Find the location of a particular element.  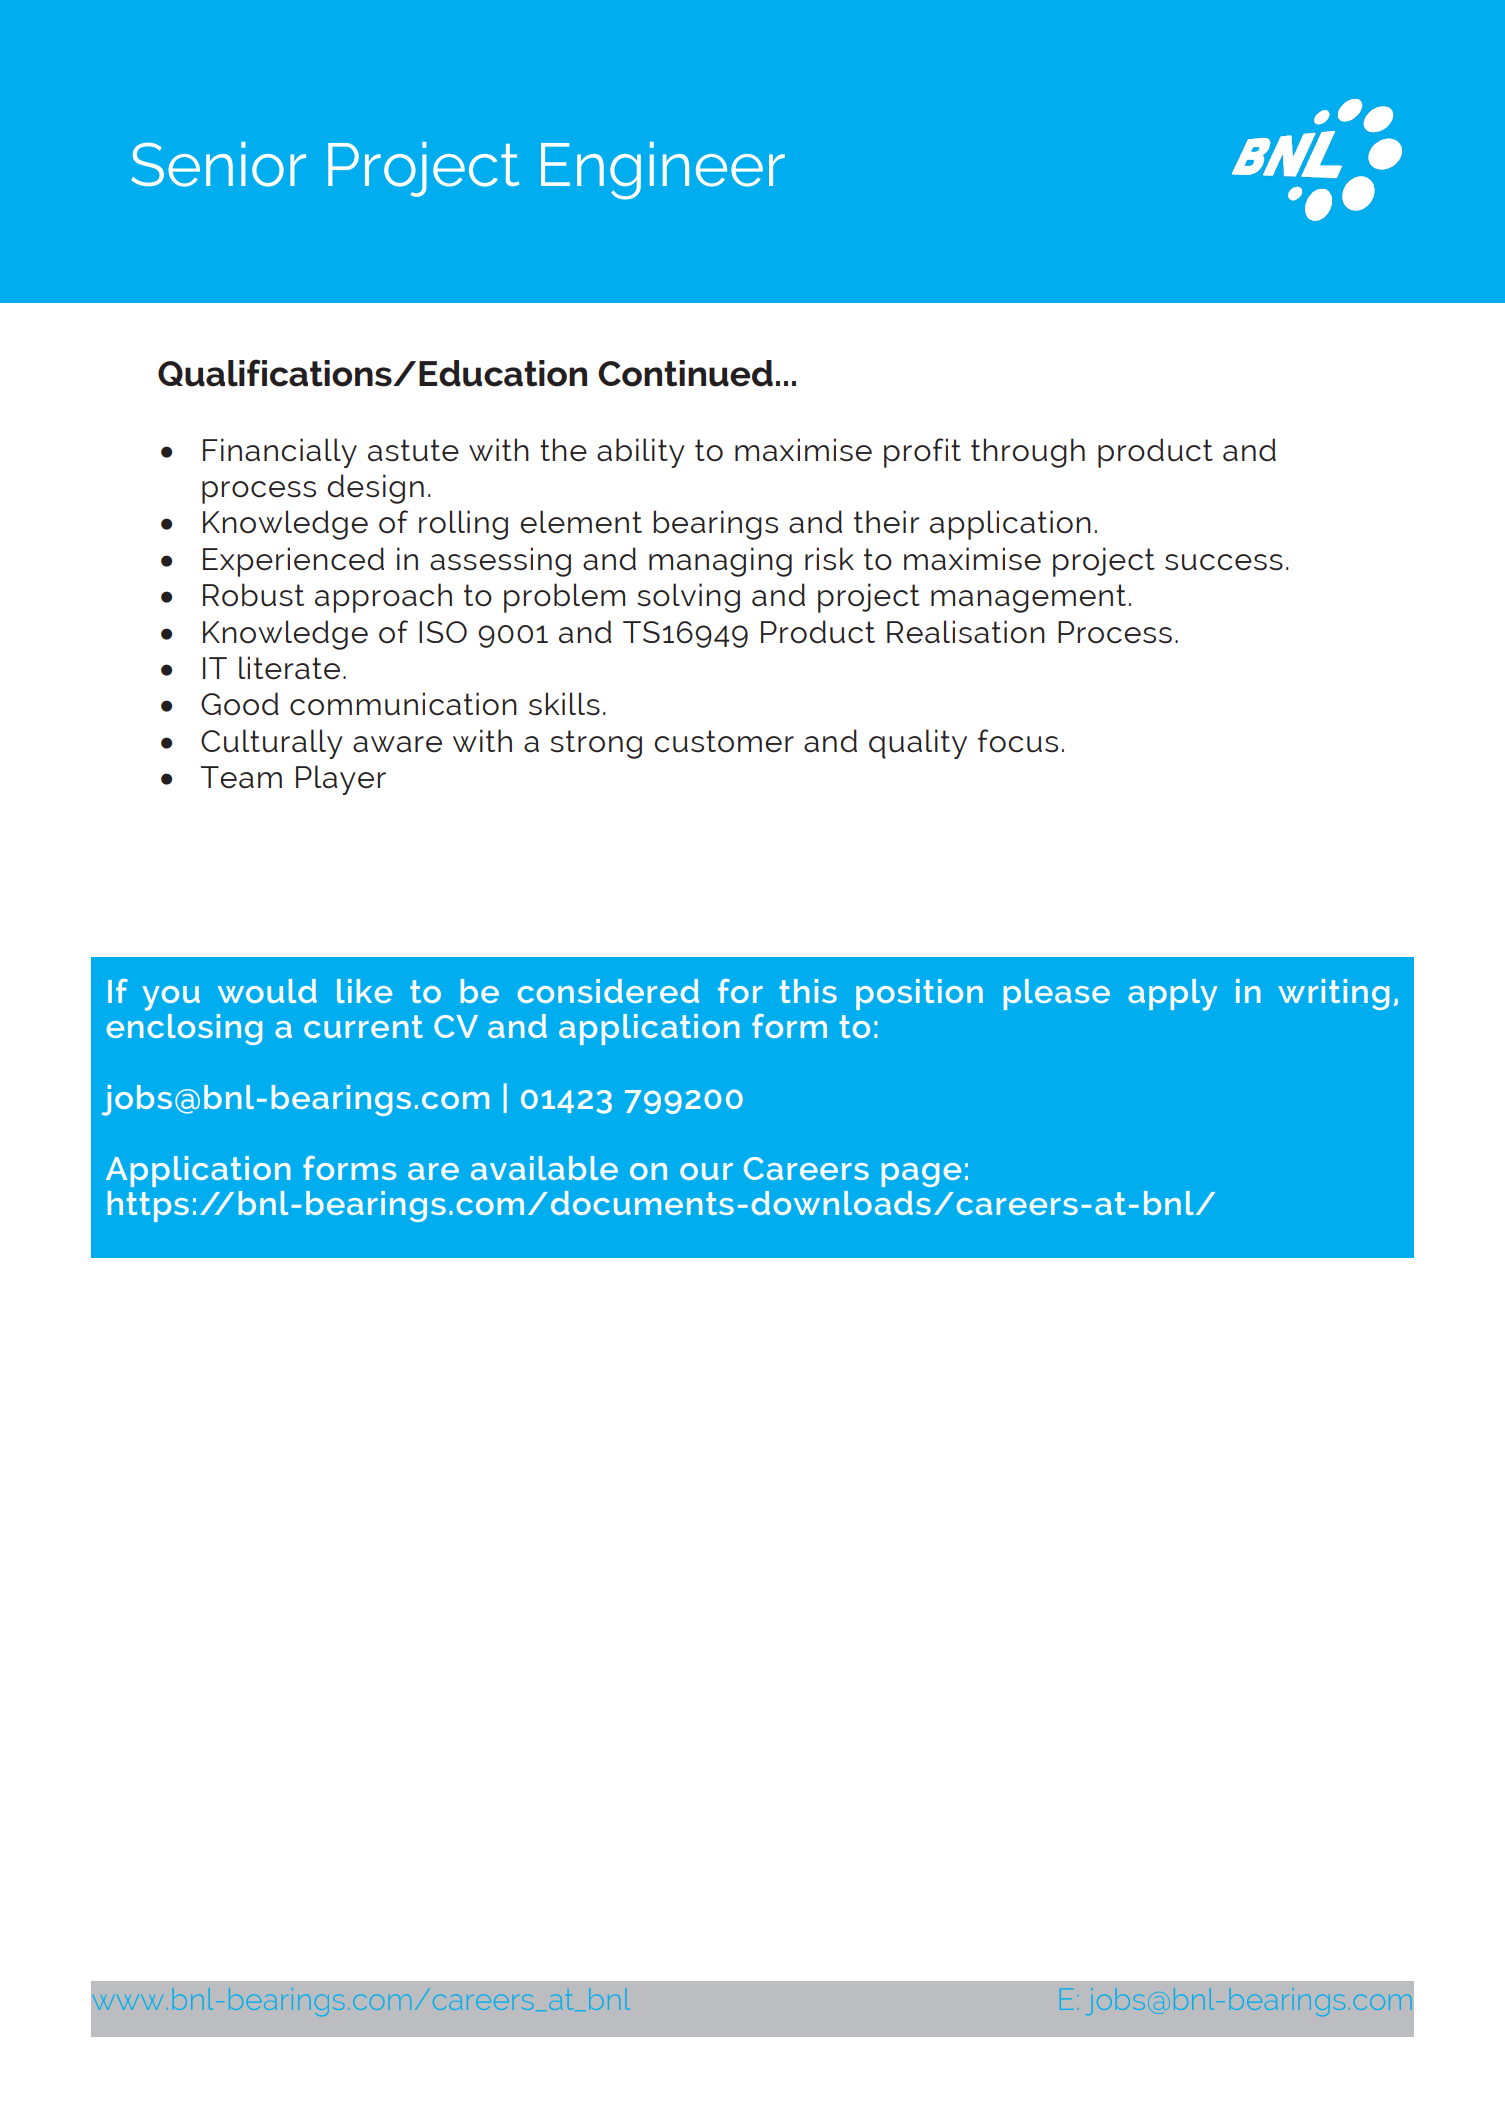

Financially is located at coordinates (280, 453).
